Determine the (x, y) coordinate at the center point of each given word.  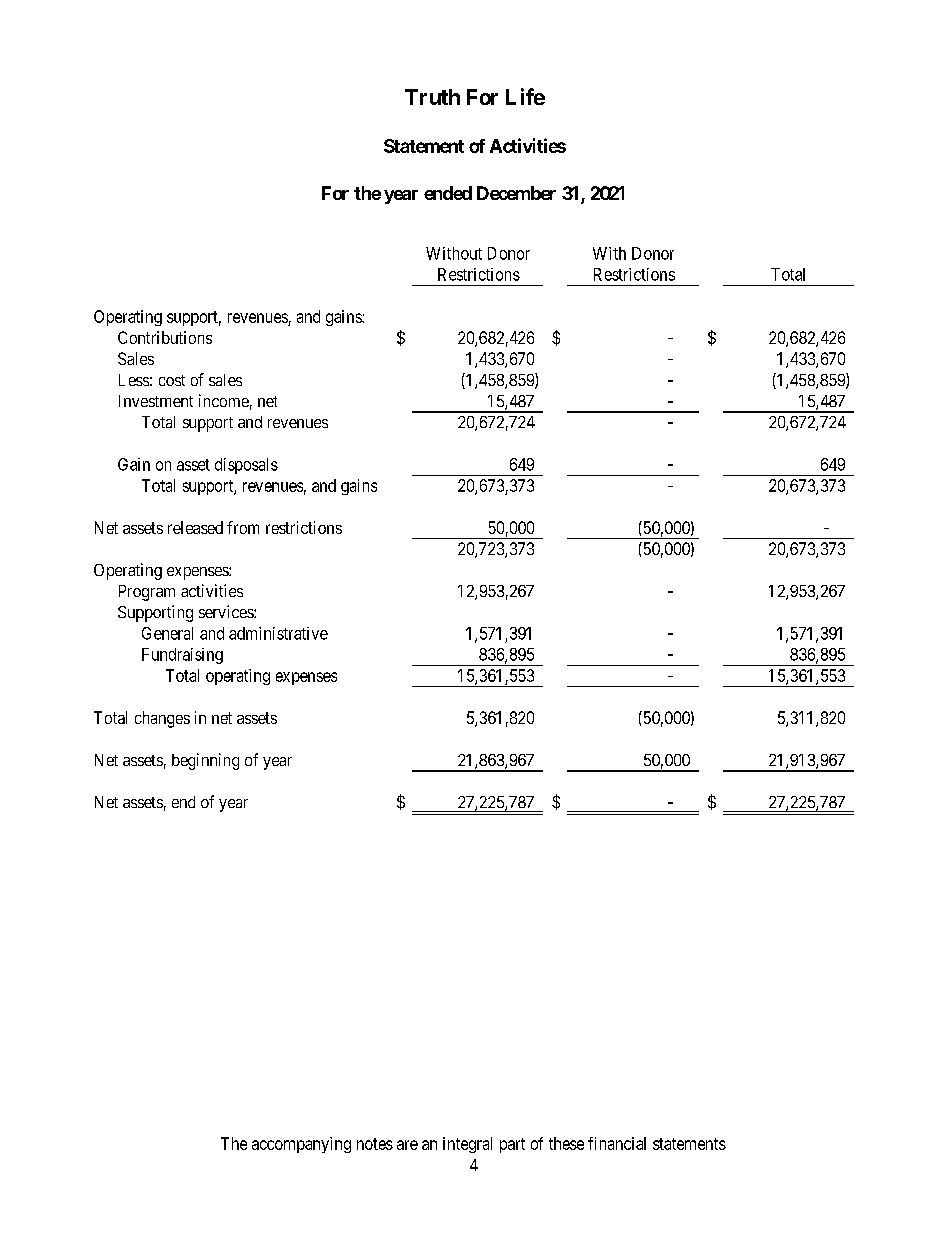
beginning (205, 761)
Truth (432, 97)
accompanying (301, 1145)
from (243, 527)
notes (375, 1144)
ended (448, 193)
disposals (246, 466)
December (516, 193)
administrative (278, 633)
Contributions (165, 337)
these (566, 1143)
